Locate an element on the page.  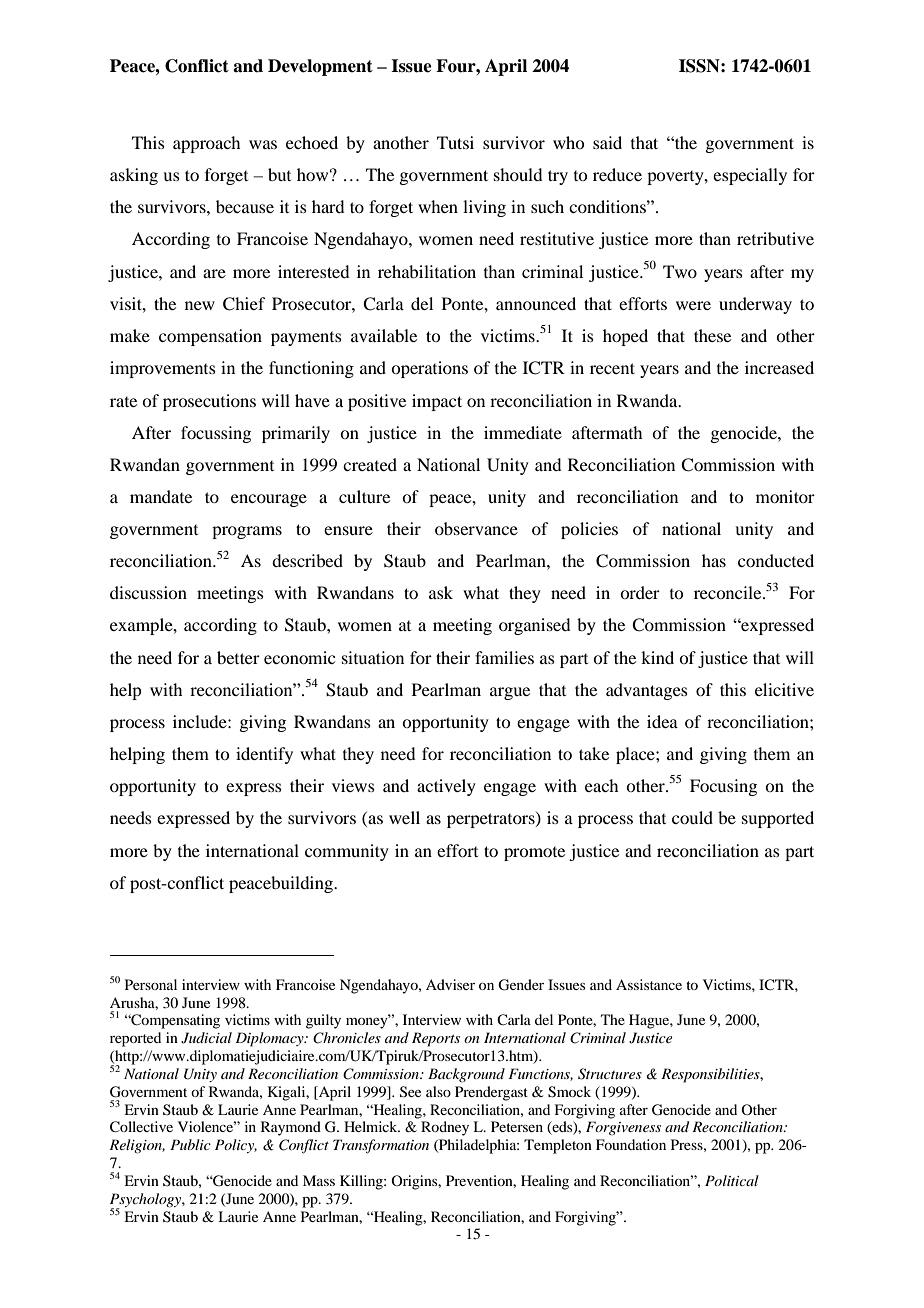
Rodney is located at coordinates (445, 1128).
